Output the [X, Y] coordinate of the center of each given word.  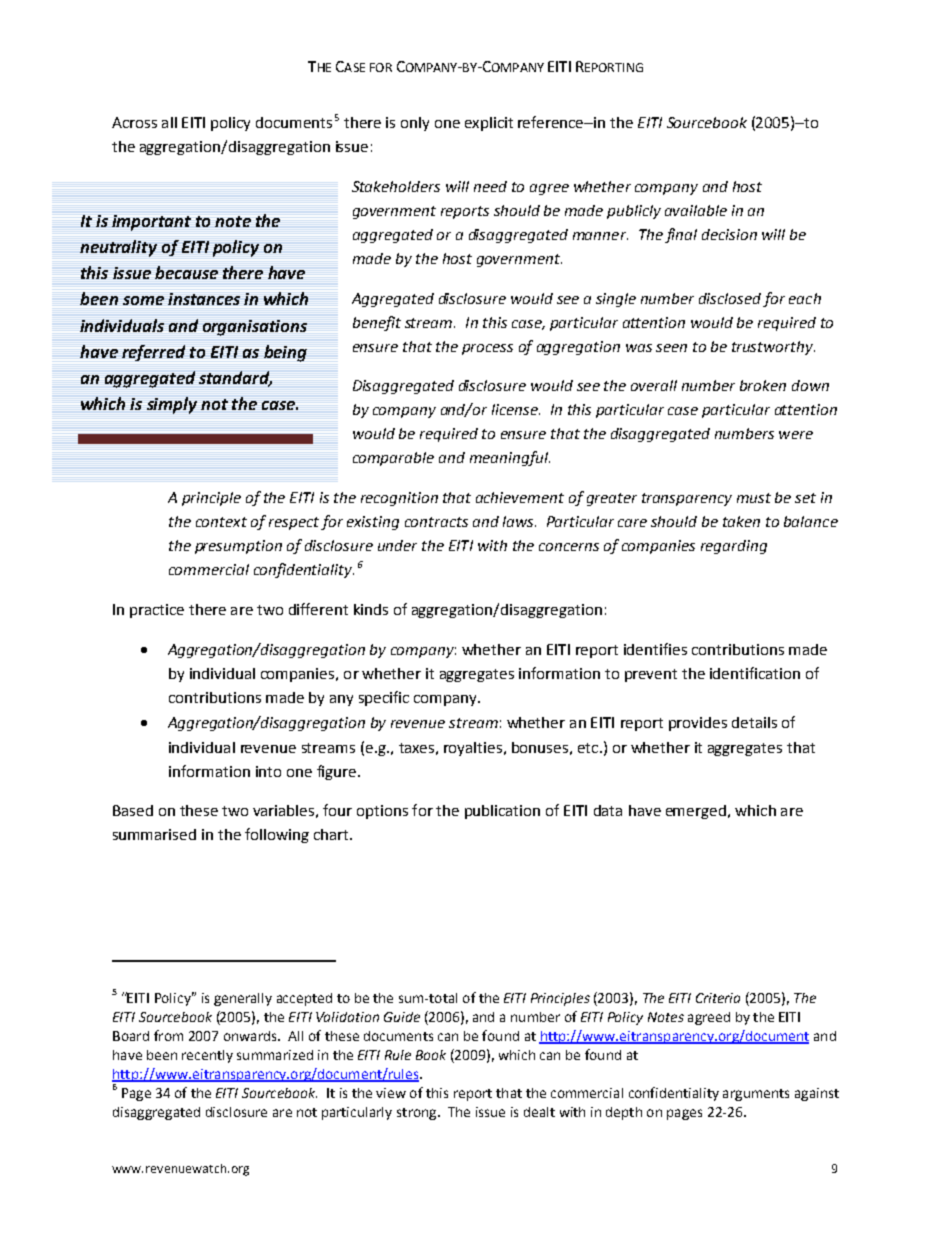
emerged [696, 812]
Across [134, 122]
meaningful [510, 458]
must [754, 498]
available [696, 210]
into [268, 771]
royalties [474, 749]
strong [418, 1114]
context [221, 522]
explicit [489, 124]
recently [207, 1056]
